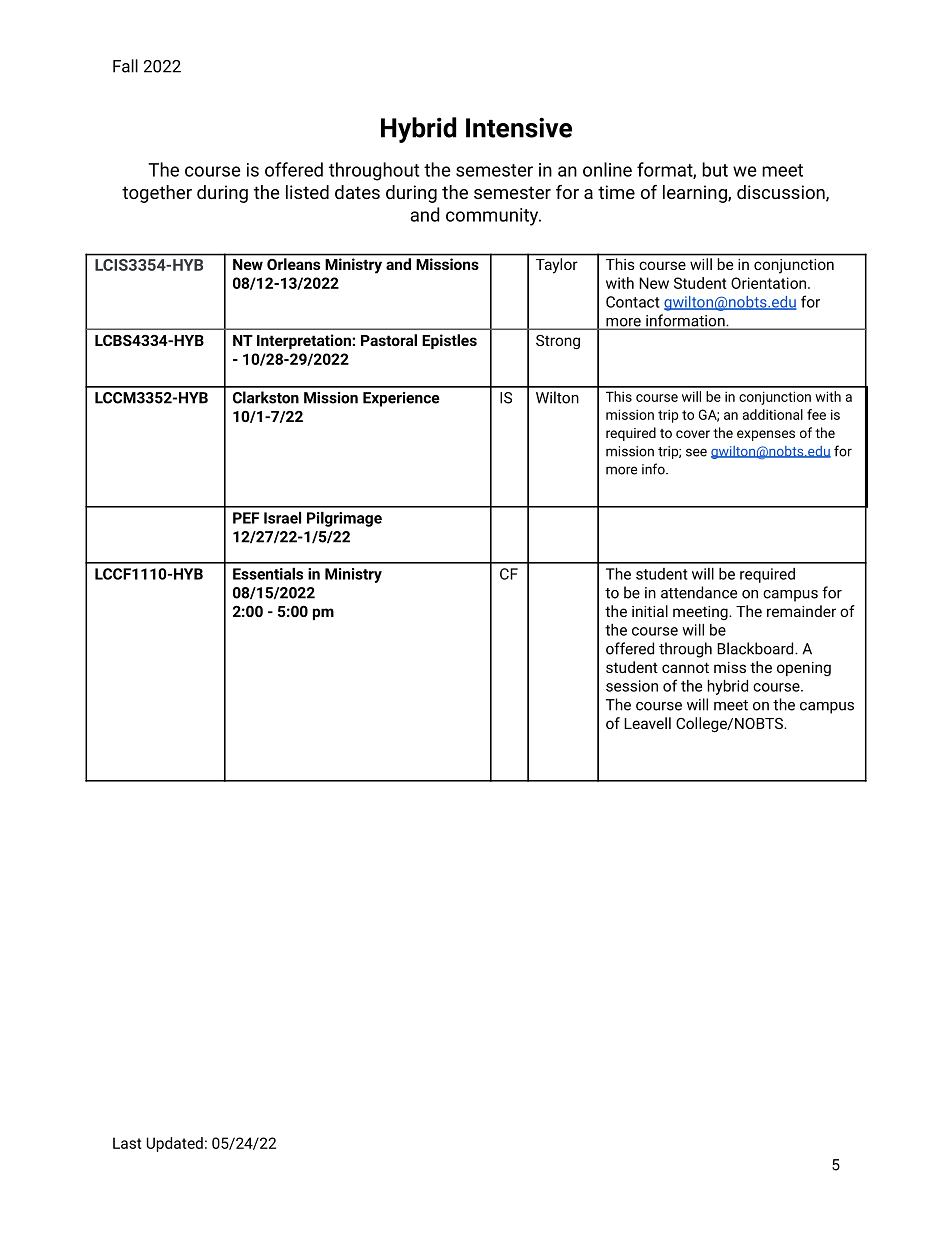 This screenshot has height=1233, width=952. I want to click on Blackboard, so click(756, 648).
